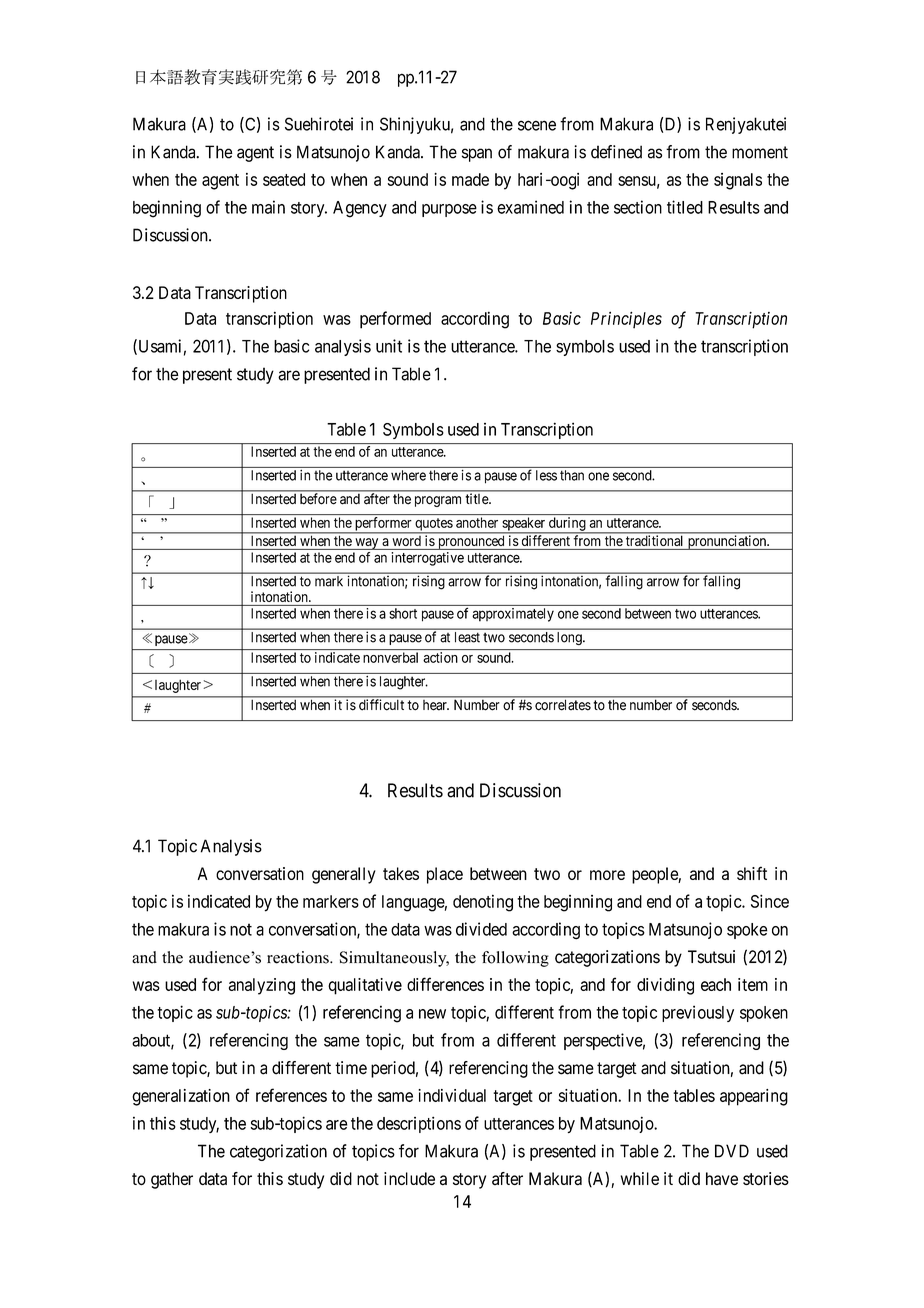  What do you see at coordinates (483, 903) in the image?
I see `denoting` at bounding box center [483, 903].
